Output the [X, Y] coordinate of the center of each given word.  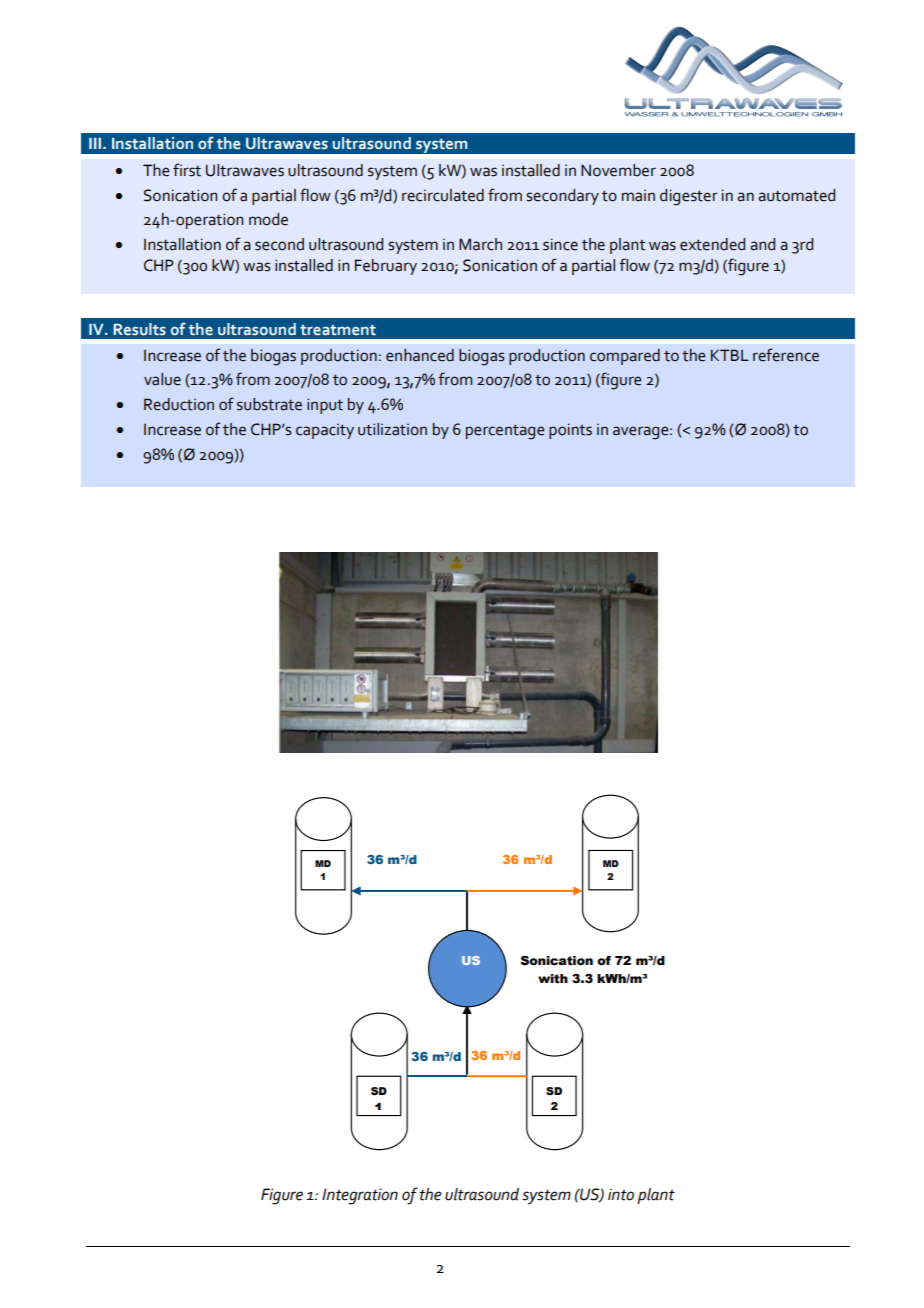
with [553, 979]
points [570, 431]
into [621, 1194]
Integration [360, 1196]
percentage [505, 432]
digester [689, 197]
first [187, 170]
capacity [325, 431]
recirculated [443, 195]
